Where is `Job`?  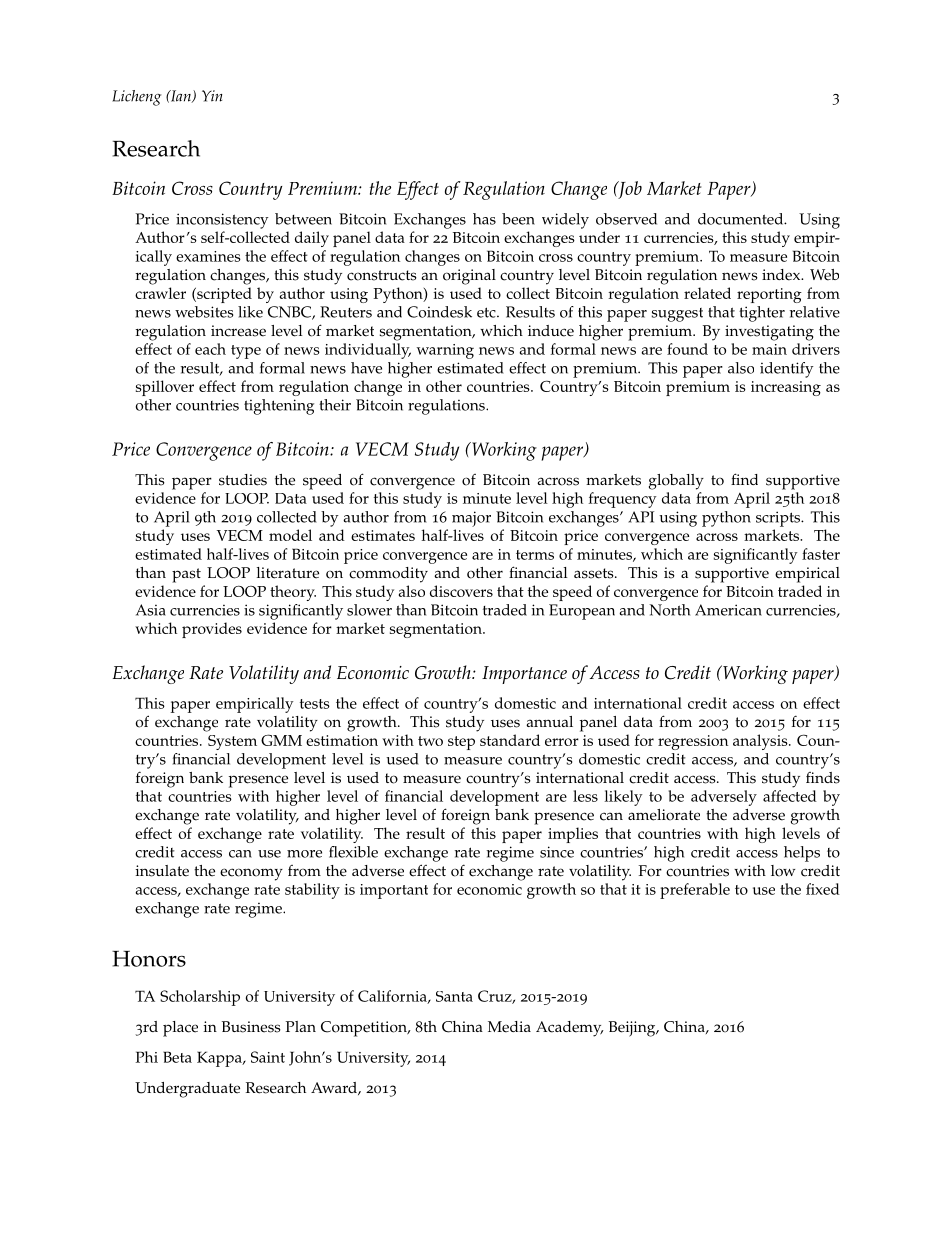
Job is located at coordinates (629, 190).
